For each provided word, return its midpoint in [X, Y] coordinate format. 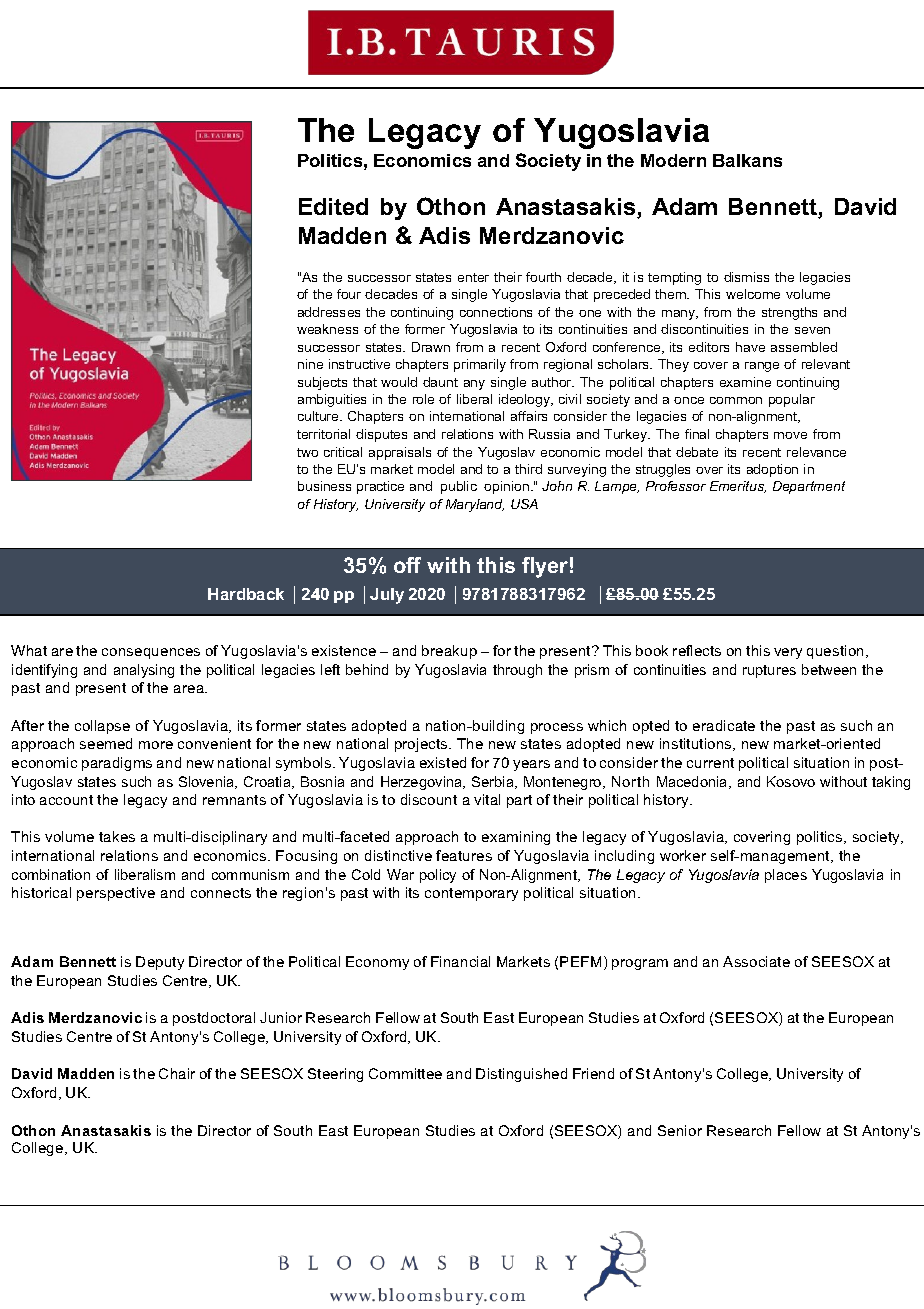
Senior [680, 1130]
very [788, 653]
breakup [449, 652]
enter [473, 277]
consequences [151, 653]
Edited [333, 206]
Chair [177, 1073]
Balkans [747, 160]
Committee [405, 1073]
